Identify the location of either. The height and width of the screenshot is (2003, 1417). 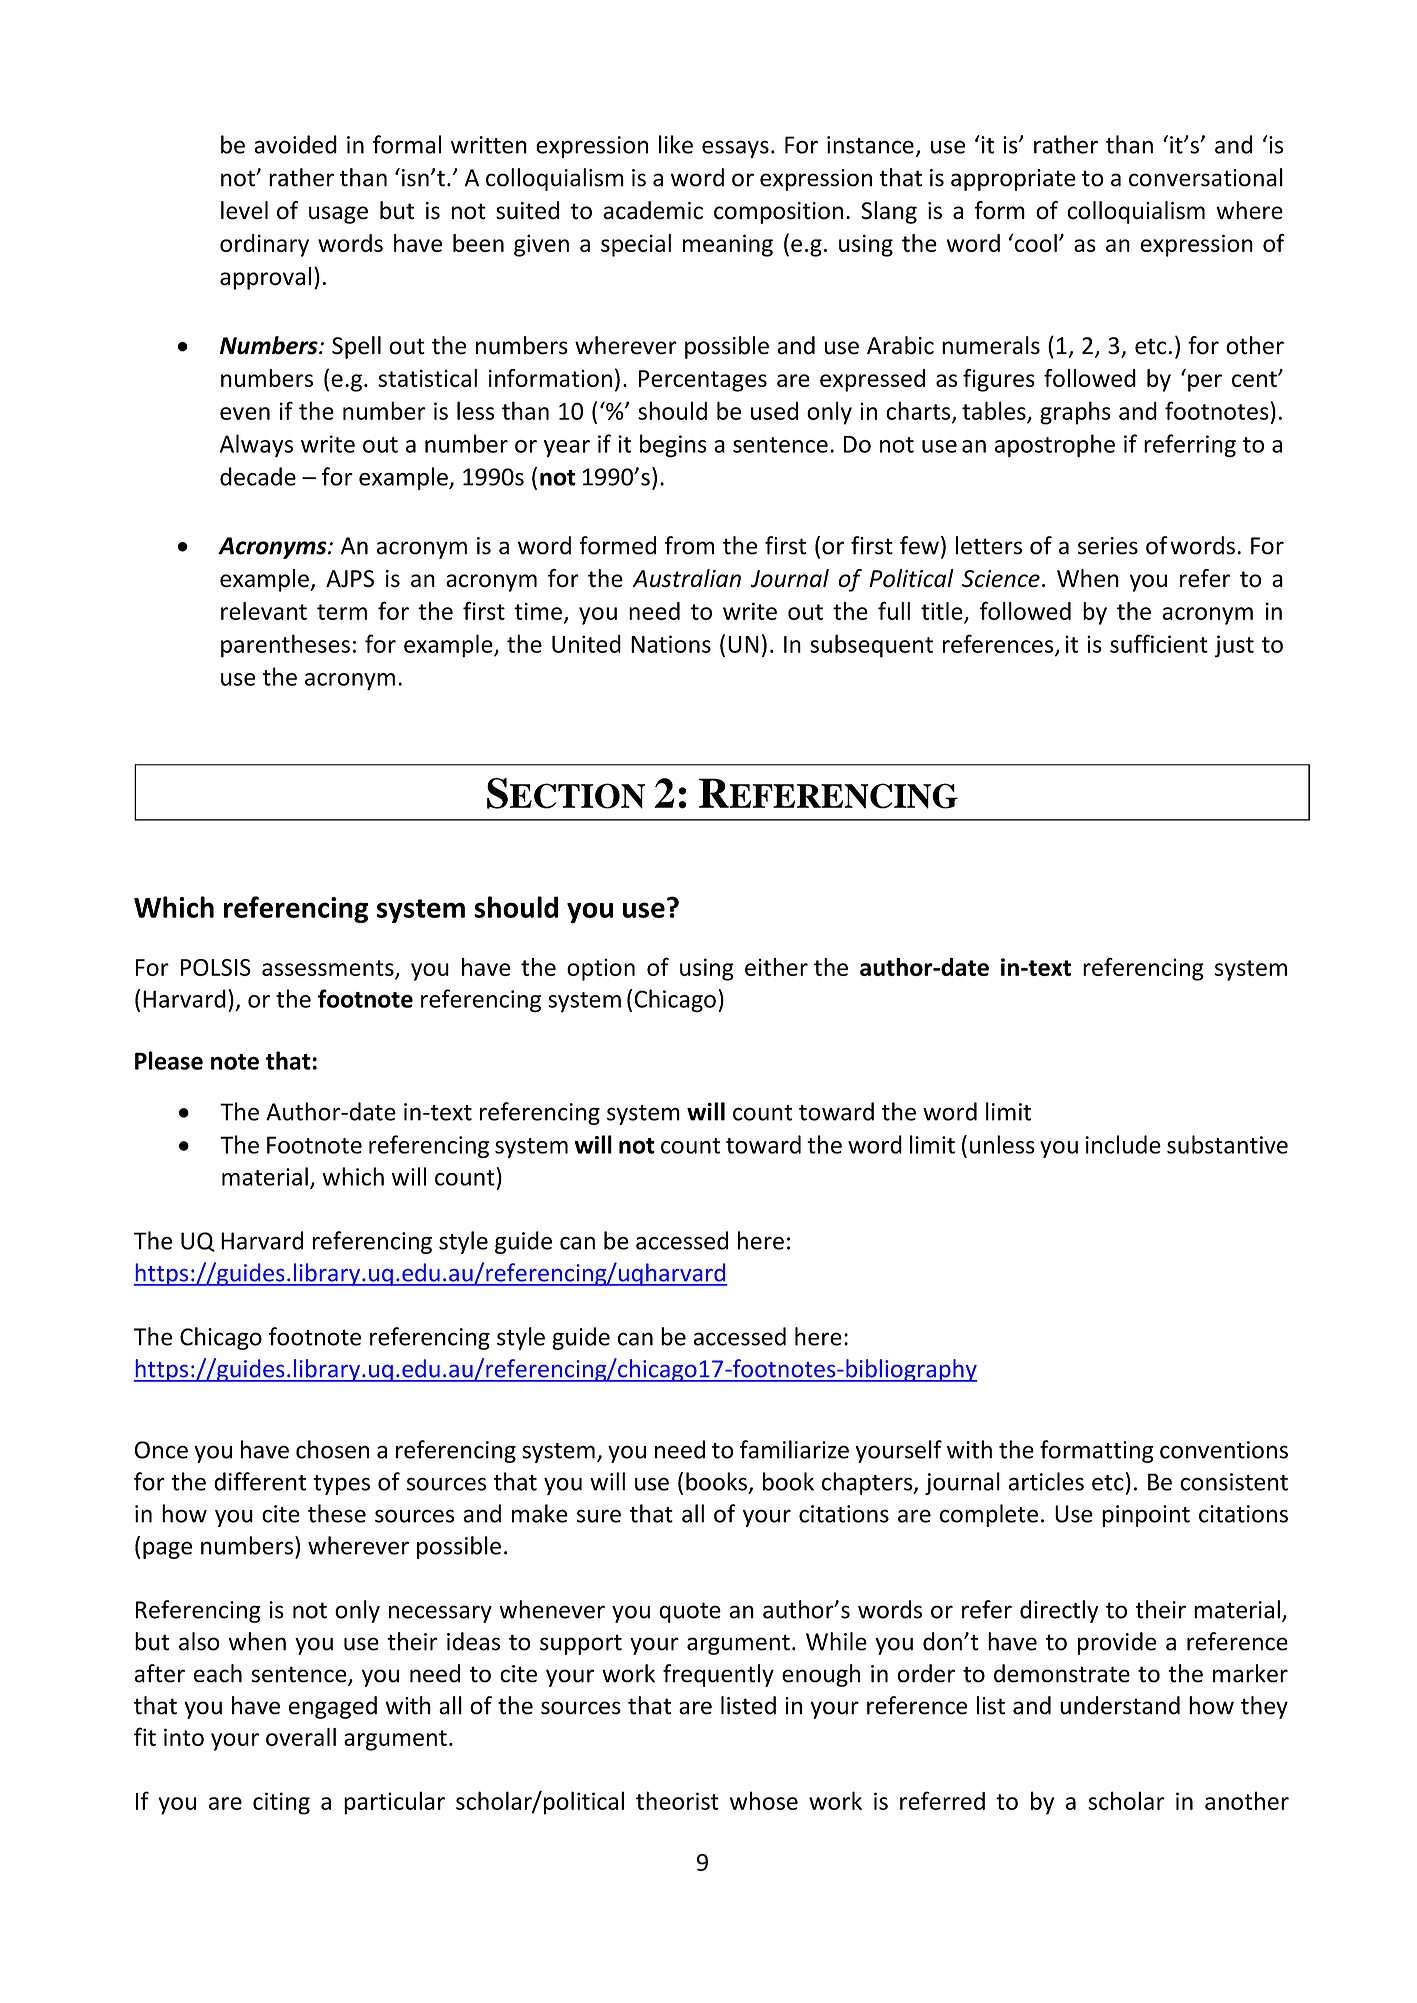
(776, 967).
